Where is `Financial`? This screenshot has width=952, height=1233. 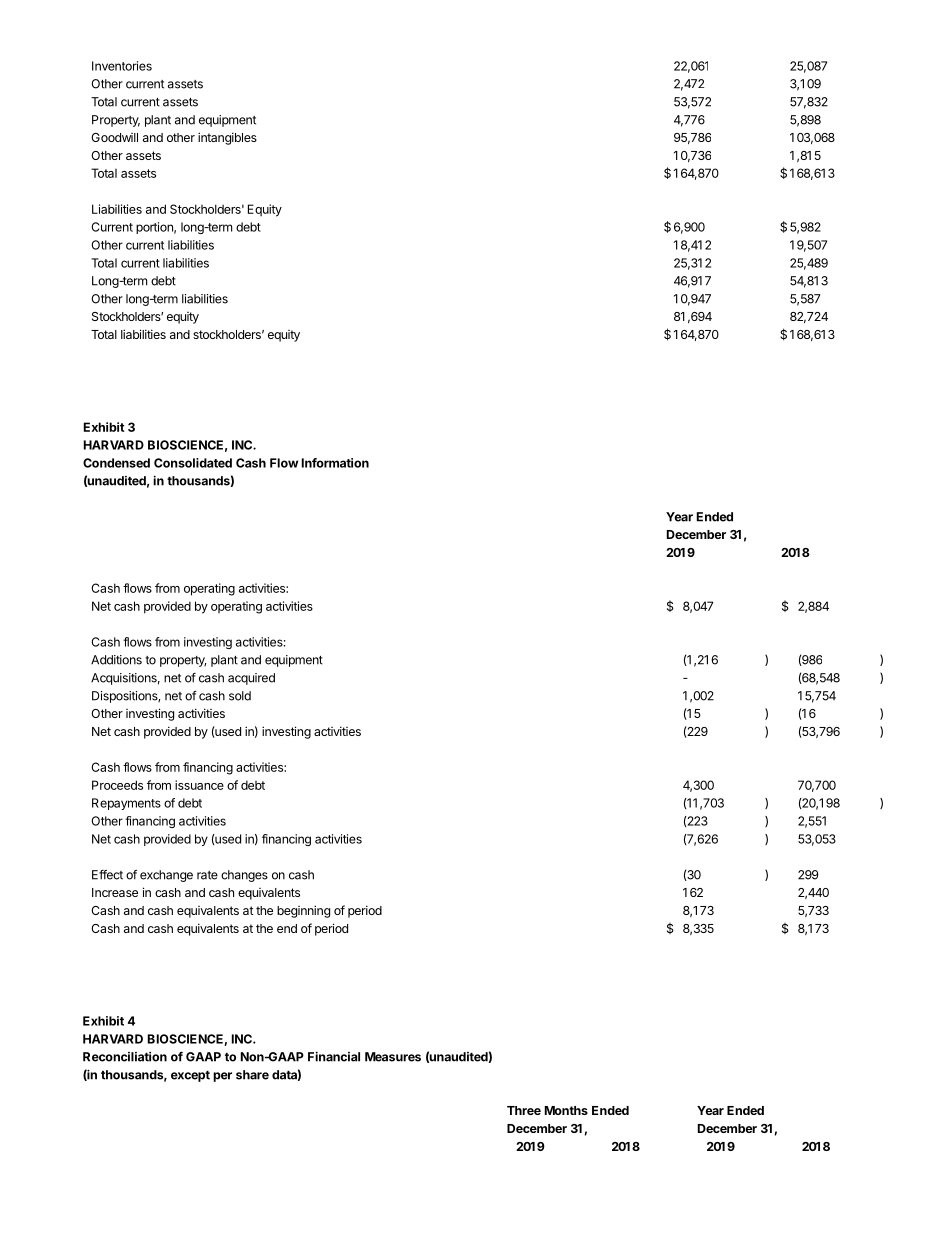 Financial is located at coordinates (334, 1056).
